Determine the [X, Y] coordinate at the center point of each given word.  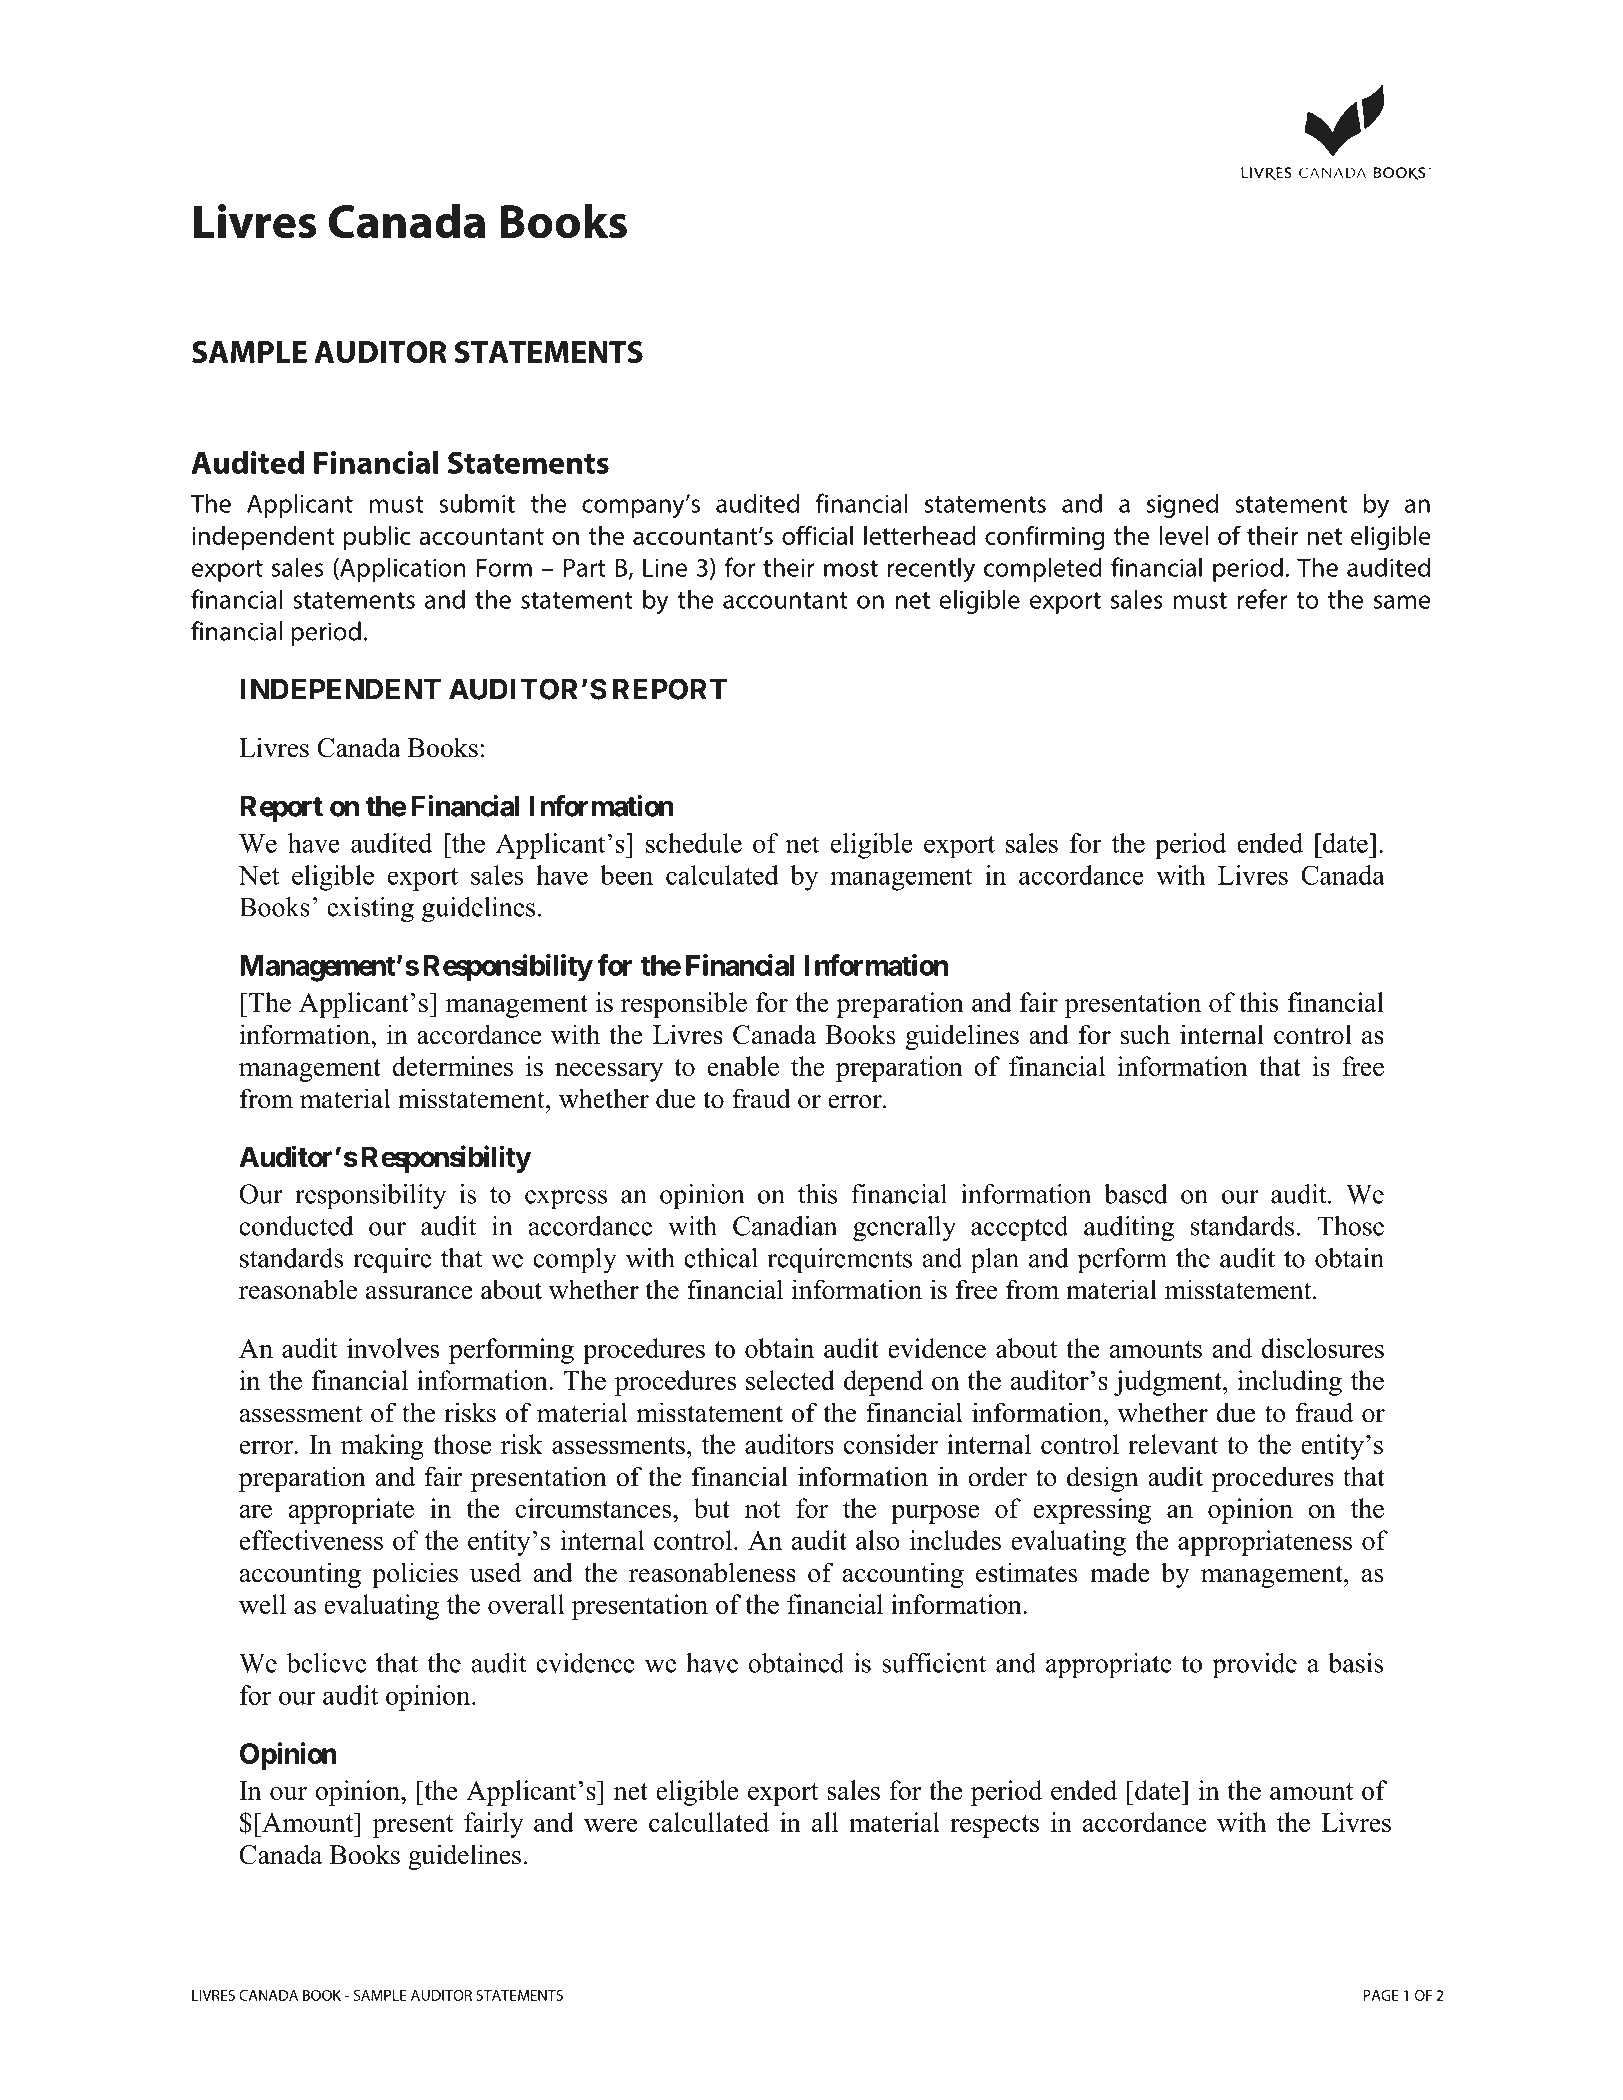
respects [994, 1826]
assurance [419, 1293]
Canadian [785, 1226]
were [611, 1825]
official [817, 535]
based [1136, 1194]
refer [1263, 599]
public [377, 538]
